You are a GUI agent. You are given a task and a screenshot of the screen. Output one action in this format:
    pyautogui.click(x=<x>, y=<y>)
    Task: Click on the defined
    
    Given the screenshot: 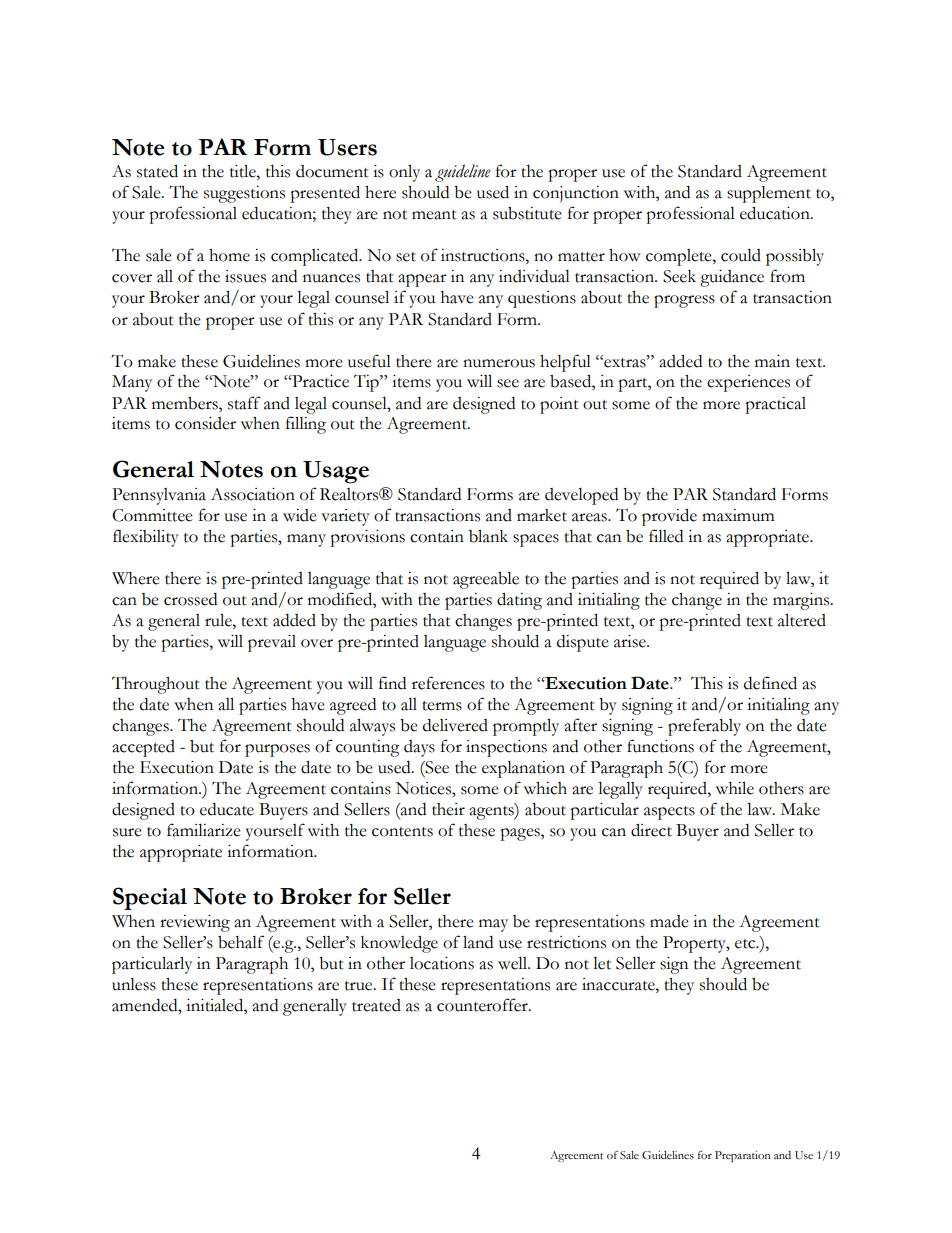 What is the action you would take?
    pyautogui.click(x=770, y=683)
